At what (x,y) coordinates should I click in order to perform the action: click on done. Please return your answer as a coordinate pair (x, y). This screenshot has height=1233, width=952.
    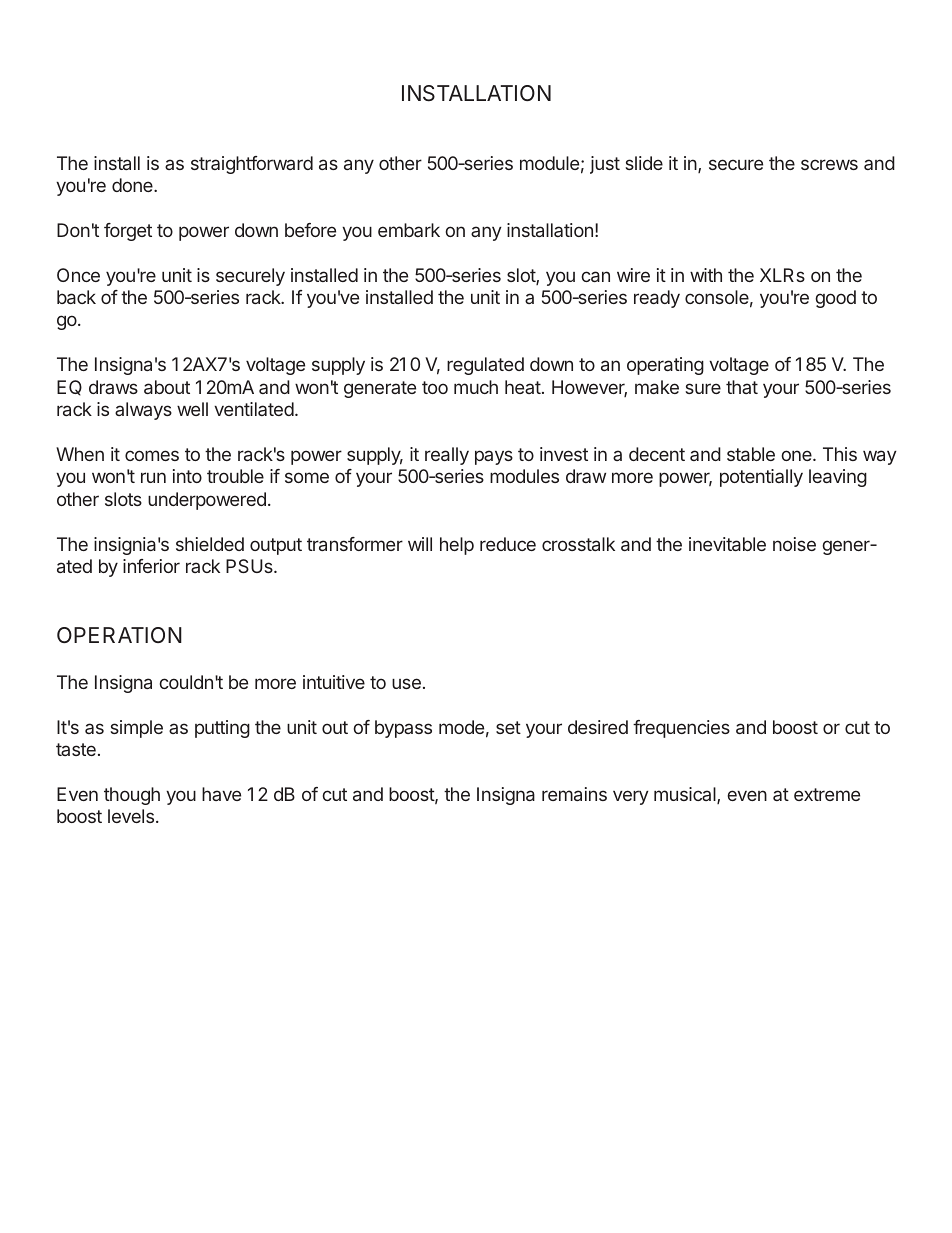
    Looking at the image, I should click on (133, 185).
